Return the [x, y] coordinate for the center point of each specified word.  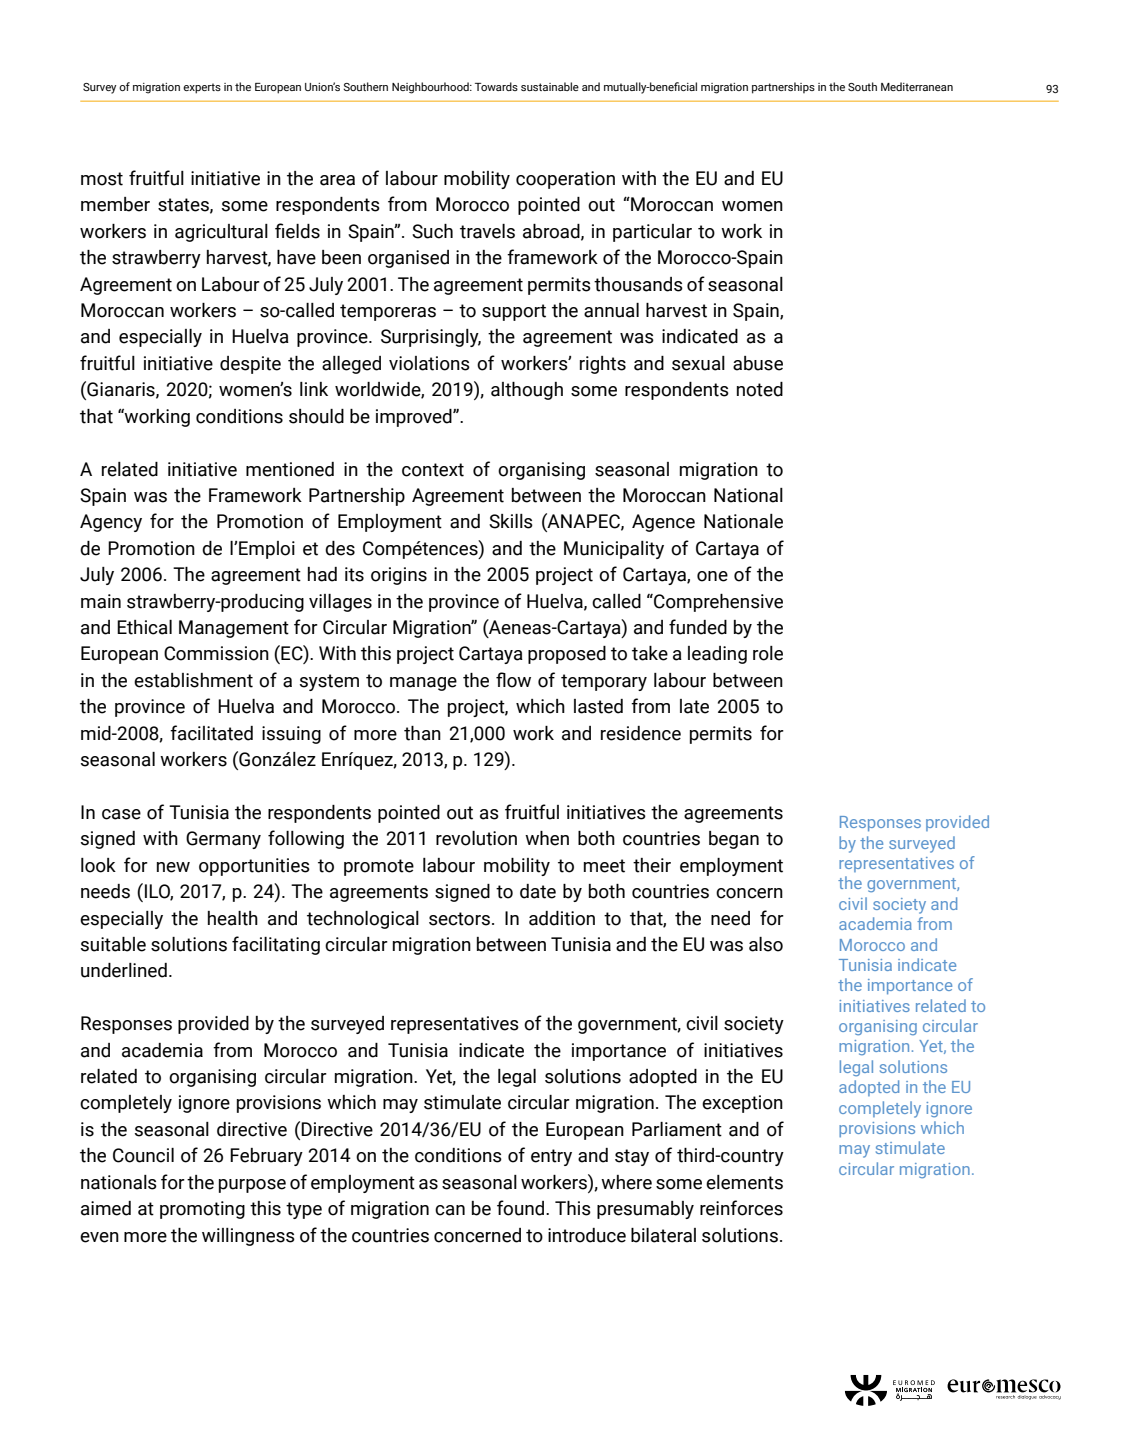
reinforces [741, 1208]
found [522, 1208]
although [527, 391]
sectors [459, 919]
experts [202, 88]
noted [760, 389]
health [233, 918]
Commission [216, 653]
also [766, 944]
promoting [202, 1210]
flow [513, 680]
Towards [496, 86]
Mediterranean [917, 86]
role [768, 653]
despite [250, 365]
